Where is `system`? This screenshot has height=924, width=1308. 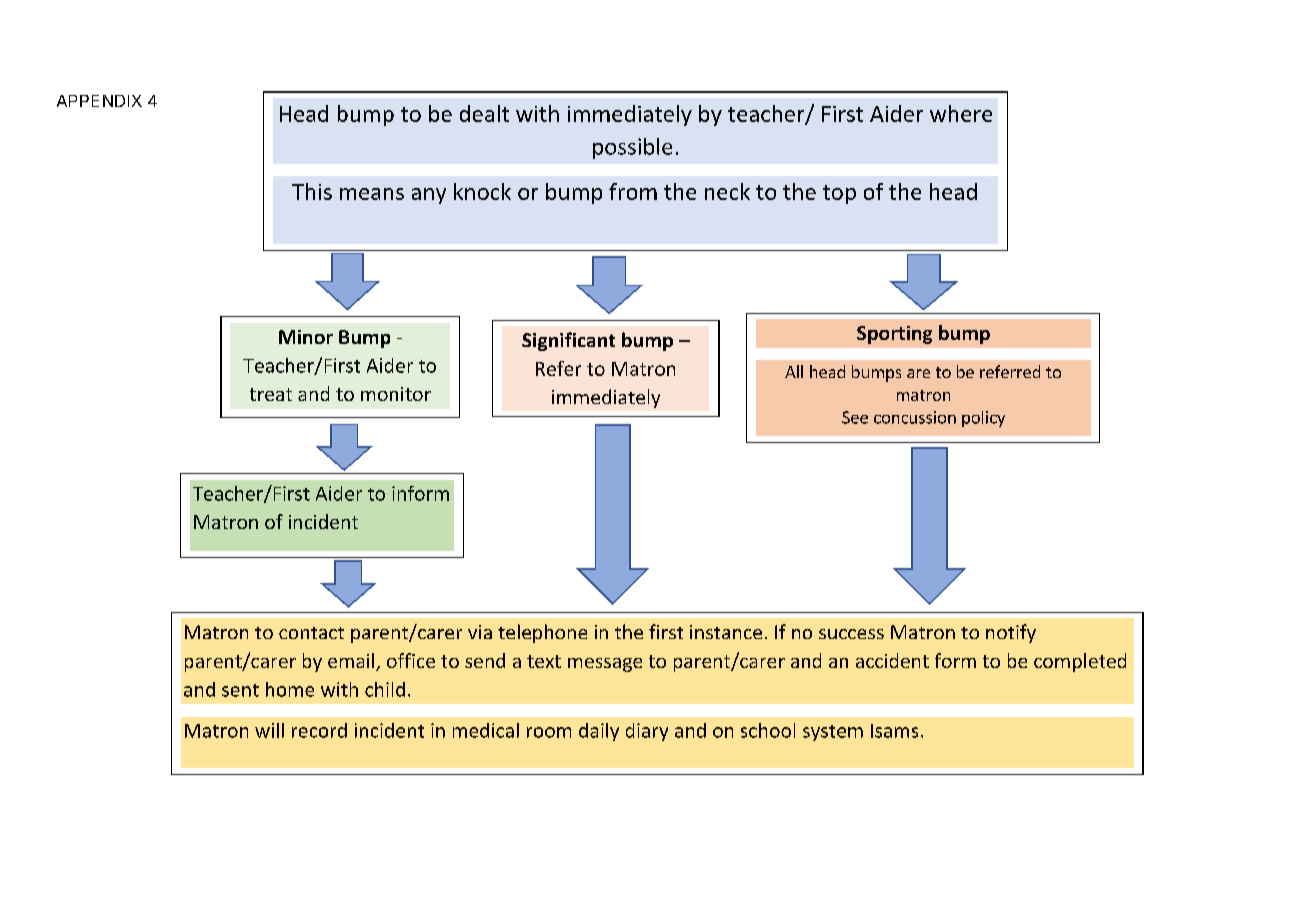 system is located at coordinates (833, 733).
